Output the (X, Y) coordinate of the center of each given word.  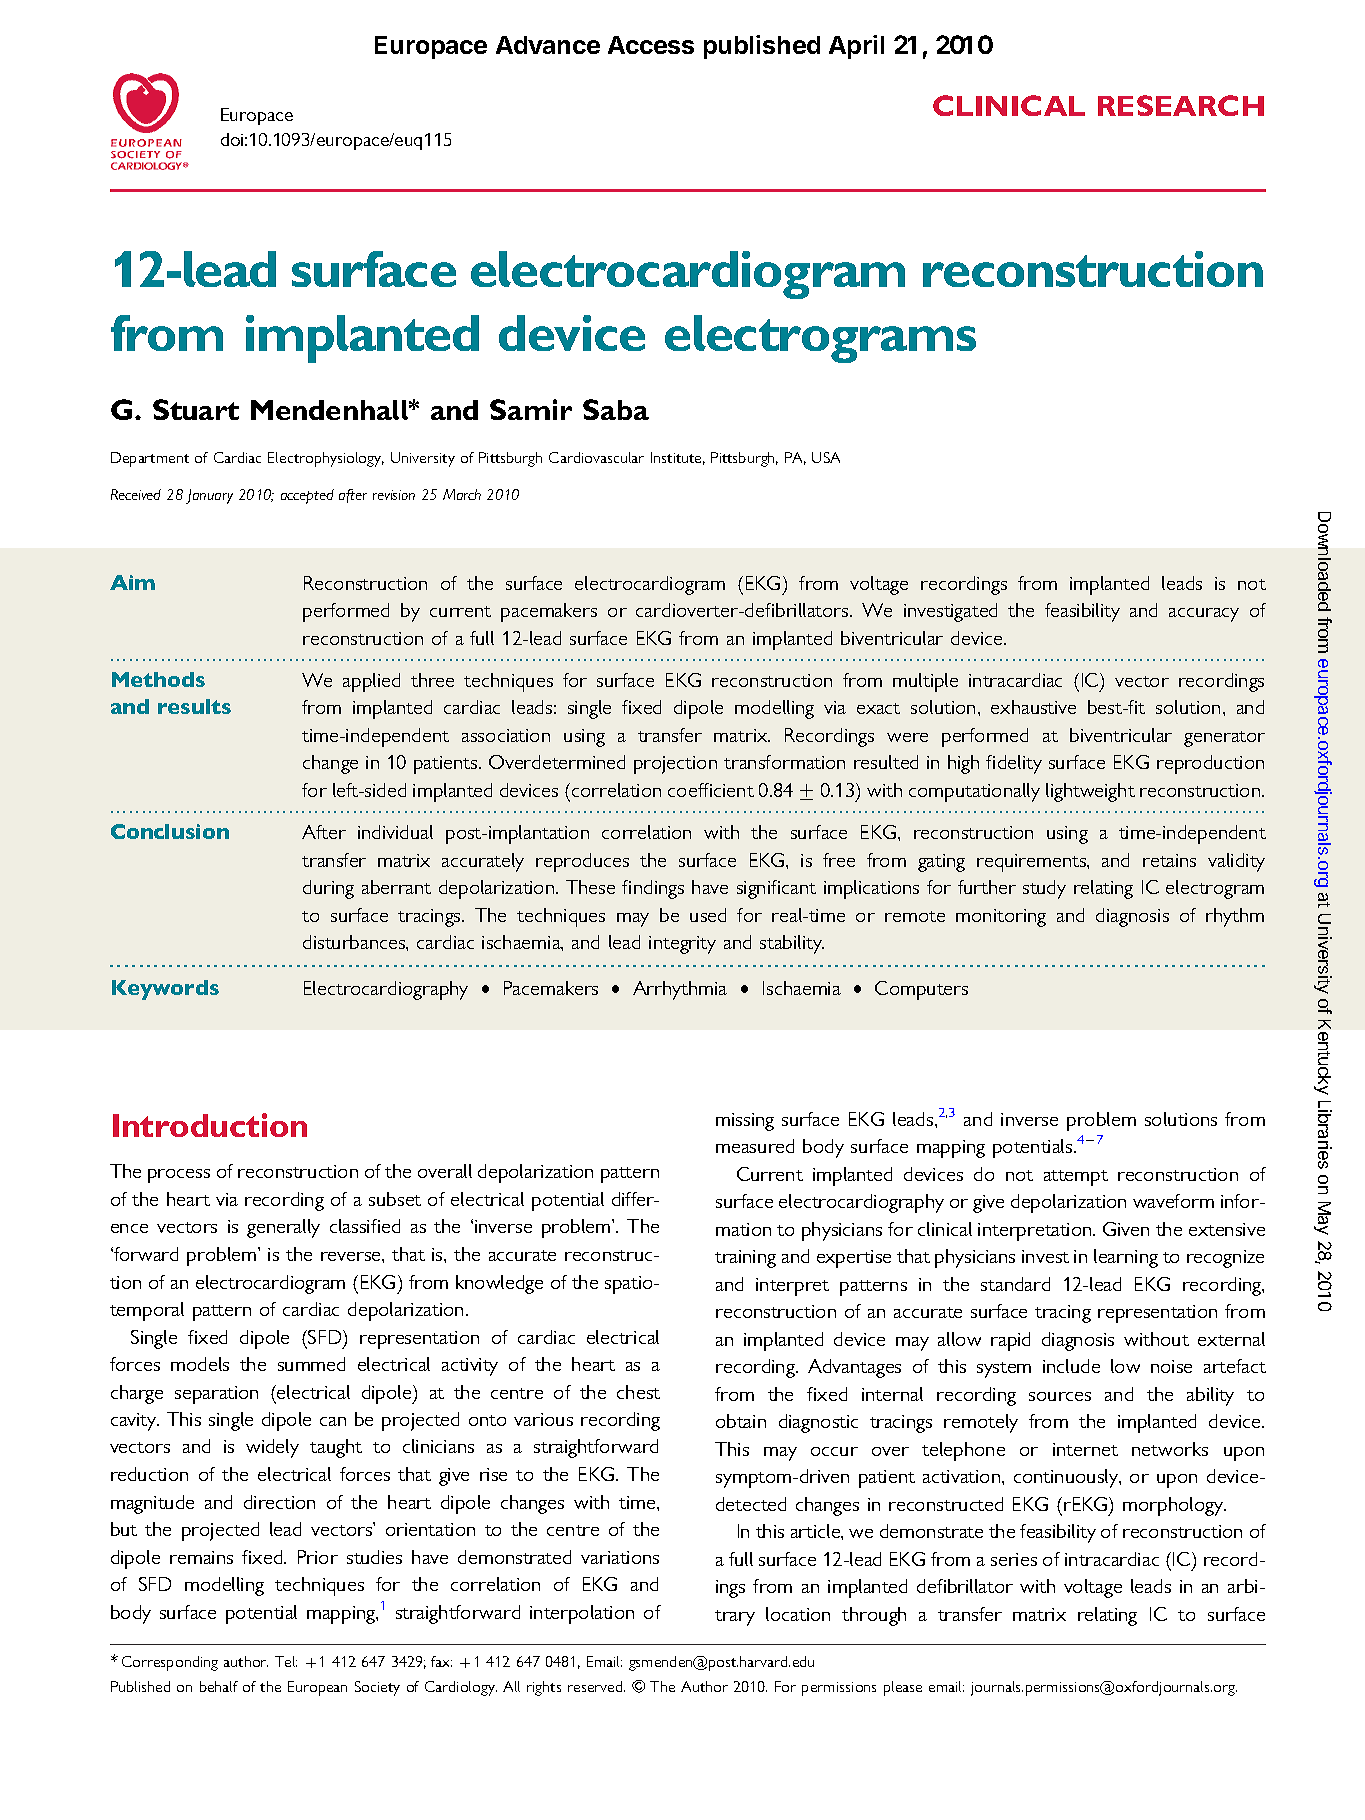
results (194, 706)
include (1071, 1366)
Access (651, 45)
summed (311, 1364)
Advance (548, 45)
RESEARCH (1181, 105)
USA (826, 457)
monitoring (1001, 918)
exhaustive (1033, 707)
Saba (616, 409)
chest (638, 1392)
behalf (219, 1686)
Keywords (165, 990)
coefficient (711, 790)
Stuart (196, 409)
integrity (682, 945)
